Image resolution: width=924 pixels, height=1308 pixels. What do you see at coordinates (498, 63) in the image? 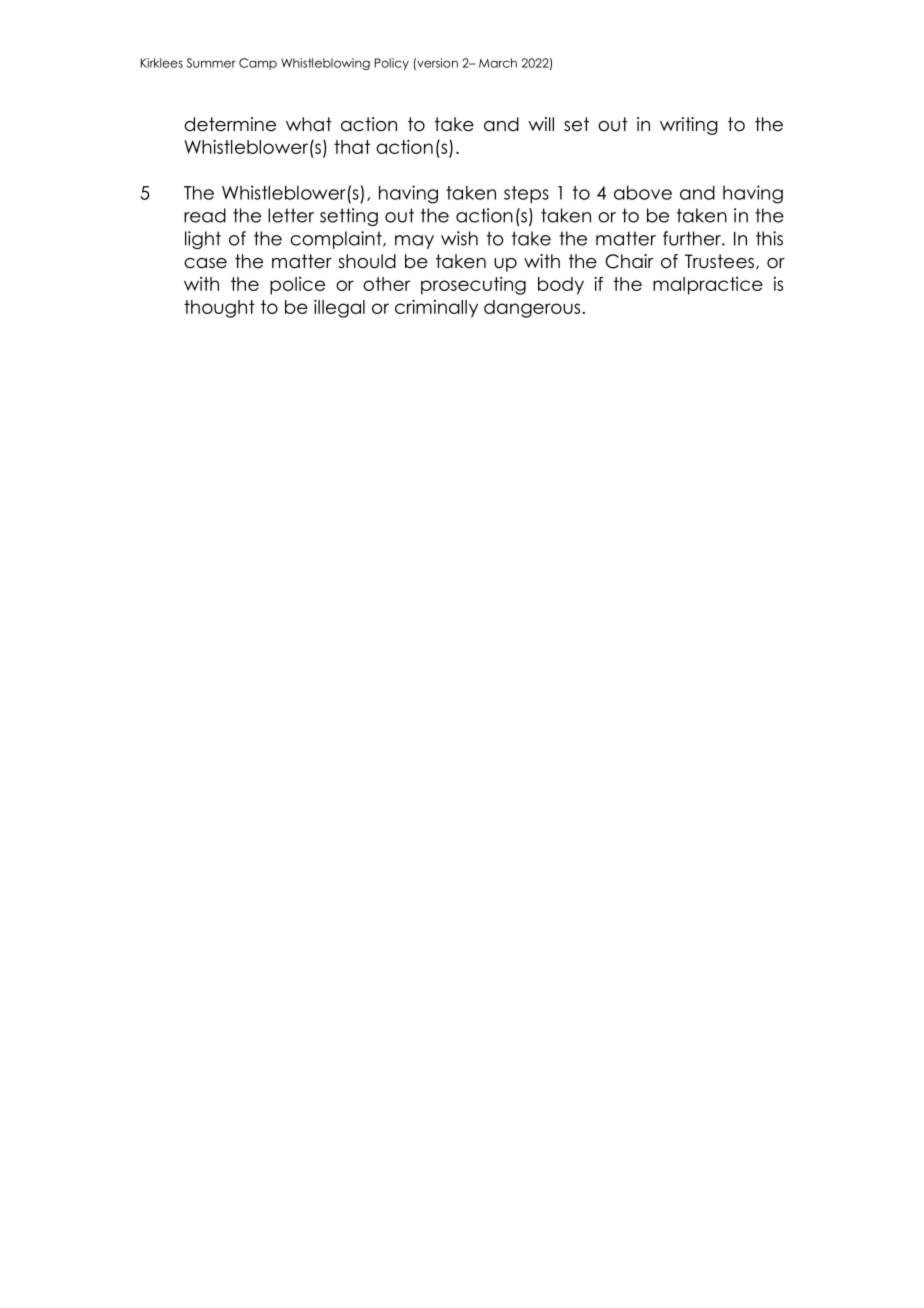
I see `March` at bounding box center [498, 63].
